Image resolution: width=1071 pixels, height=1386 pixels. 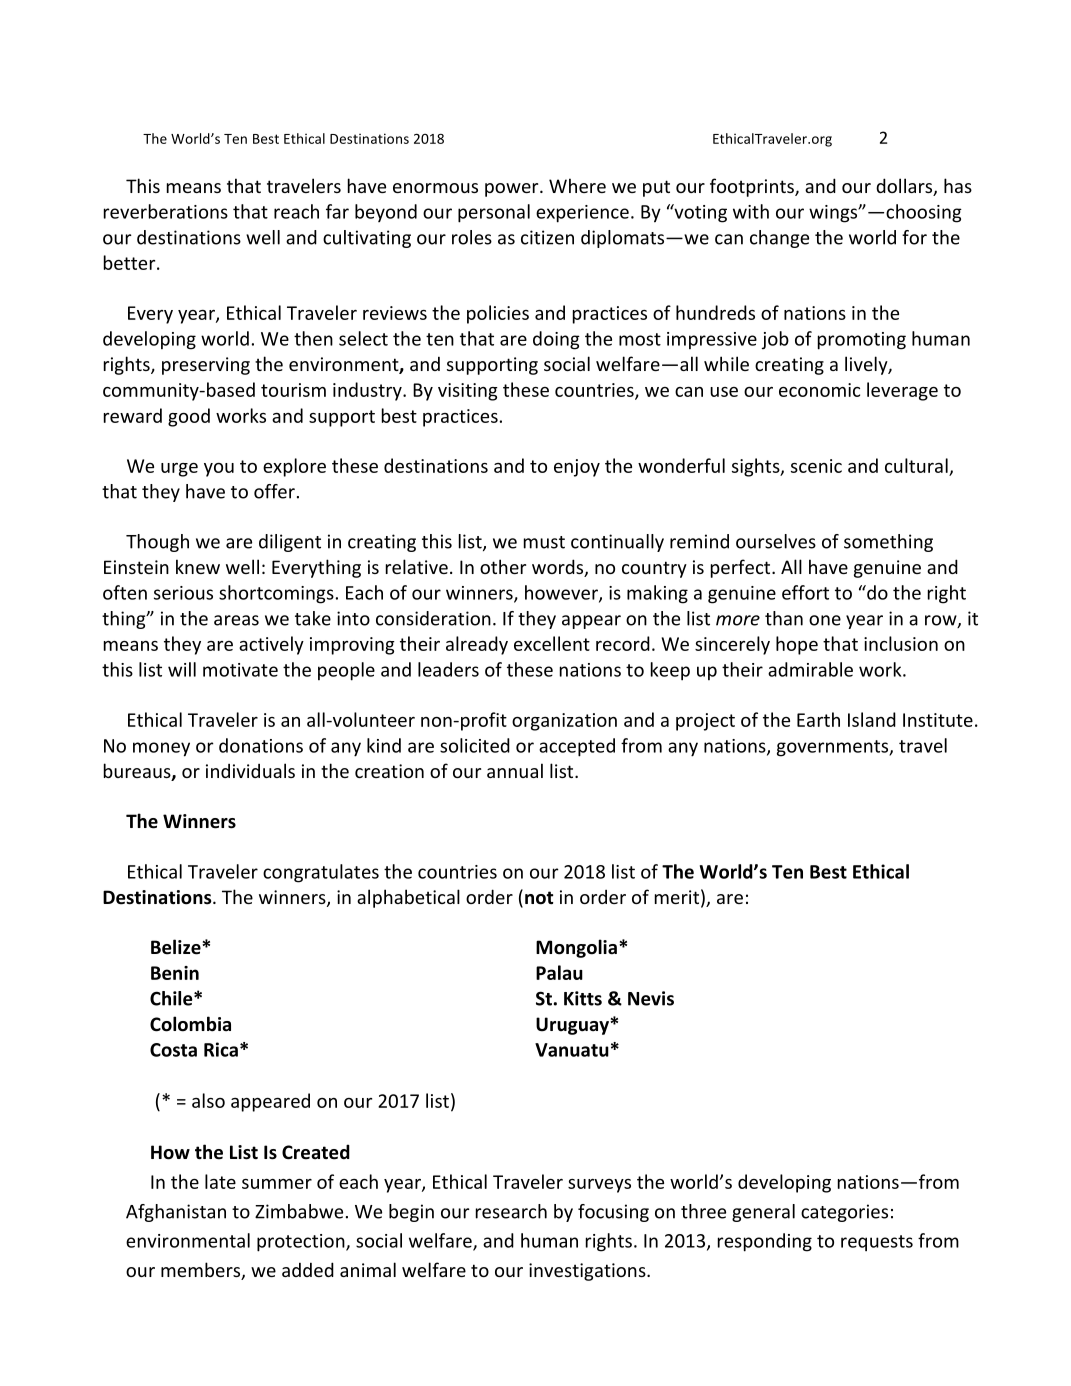 What do you see at coordinates (198, 566) in the document?
I see `knew` at bounding box center [198, 566].
